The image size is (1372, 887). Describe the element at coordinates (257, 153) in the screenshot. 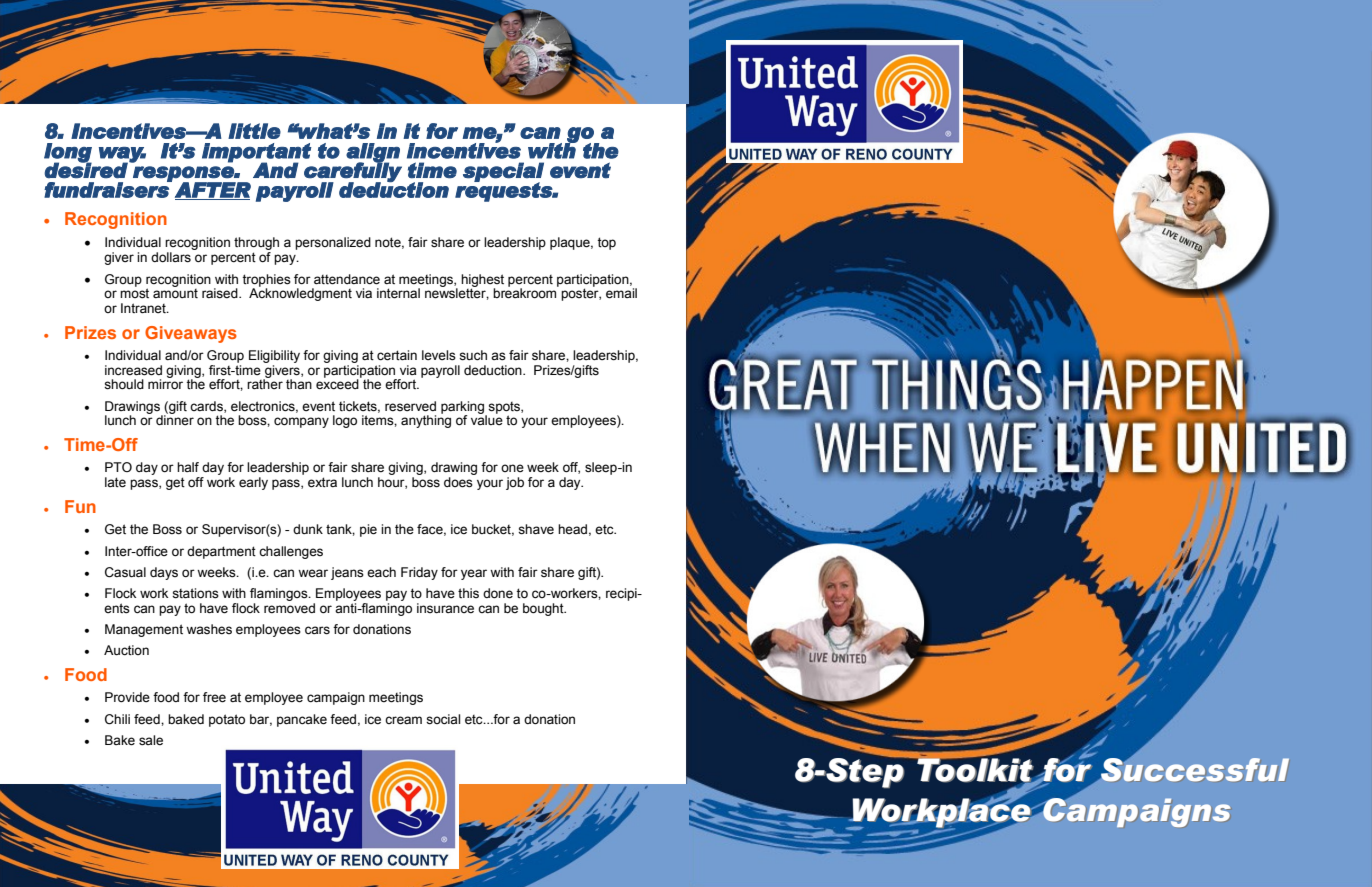

I see `important` at that location.
